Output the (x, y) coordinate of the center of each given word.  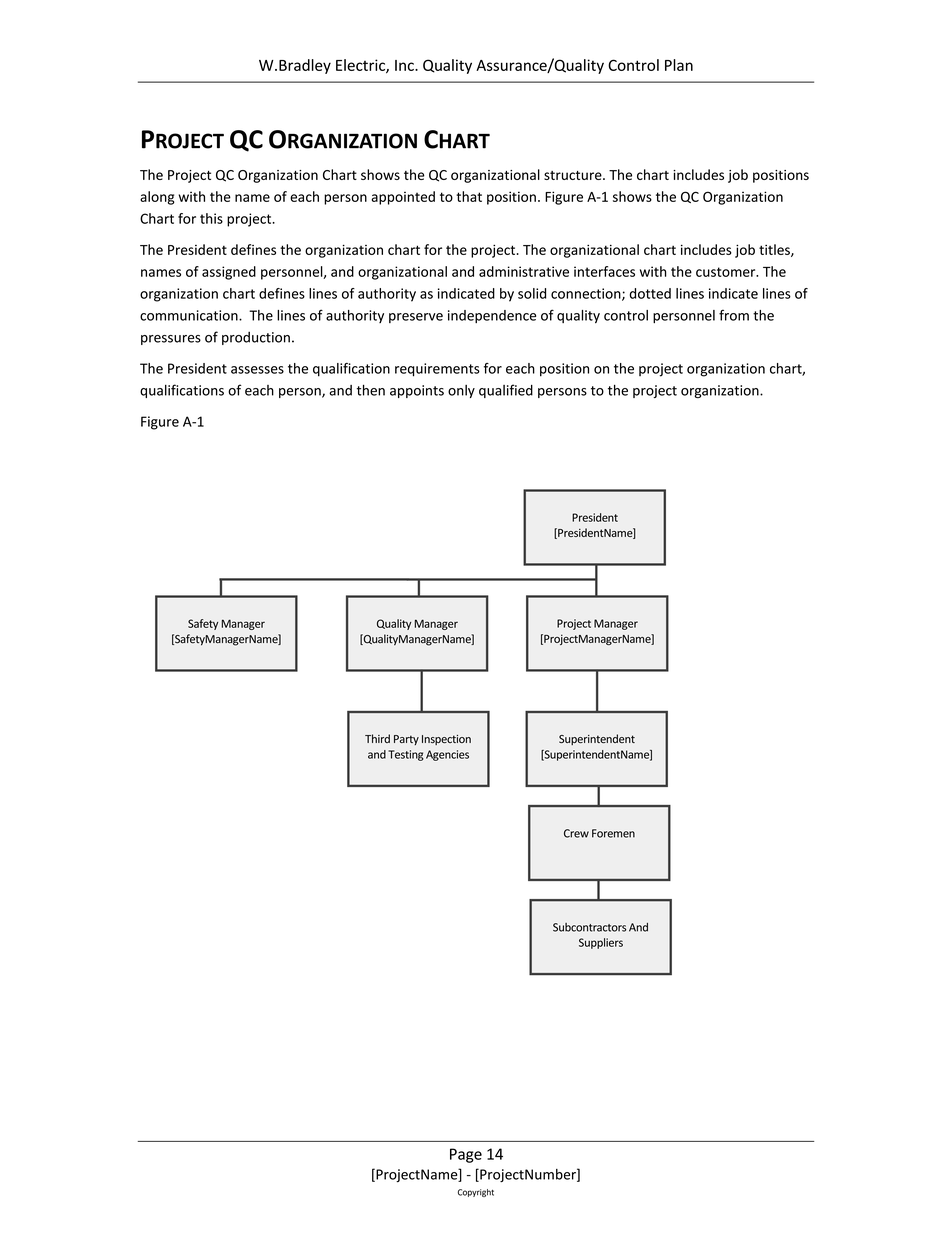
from (734, 315)
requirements (437, 370)
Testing (406, 755)
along (157, 198)
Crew (576, 833)
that (469, 196)
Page (466, 1155)
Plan (679, 65)
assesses (257, 370)
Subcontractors (589, 927)
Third (377, 738)
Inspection (446, 740)
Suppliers (601, 943)
